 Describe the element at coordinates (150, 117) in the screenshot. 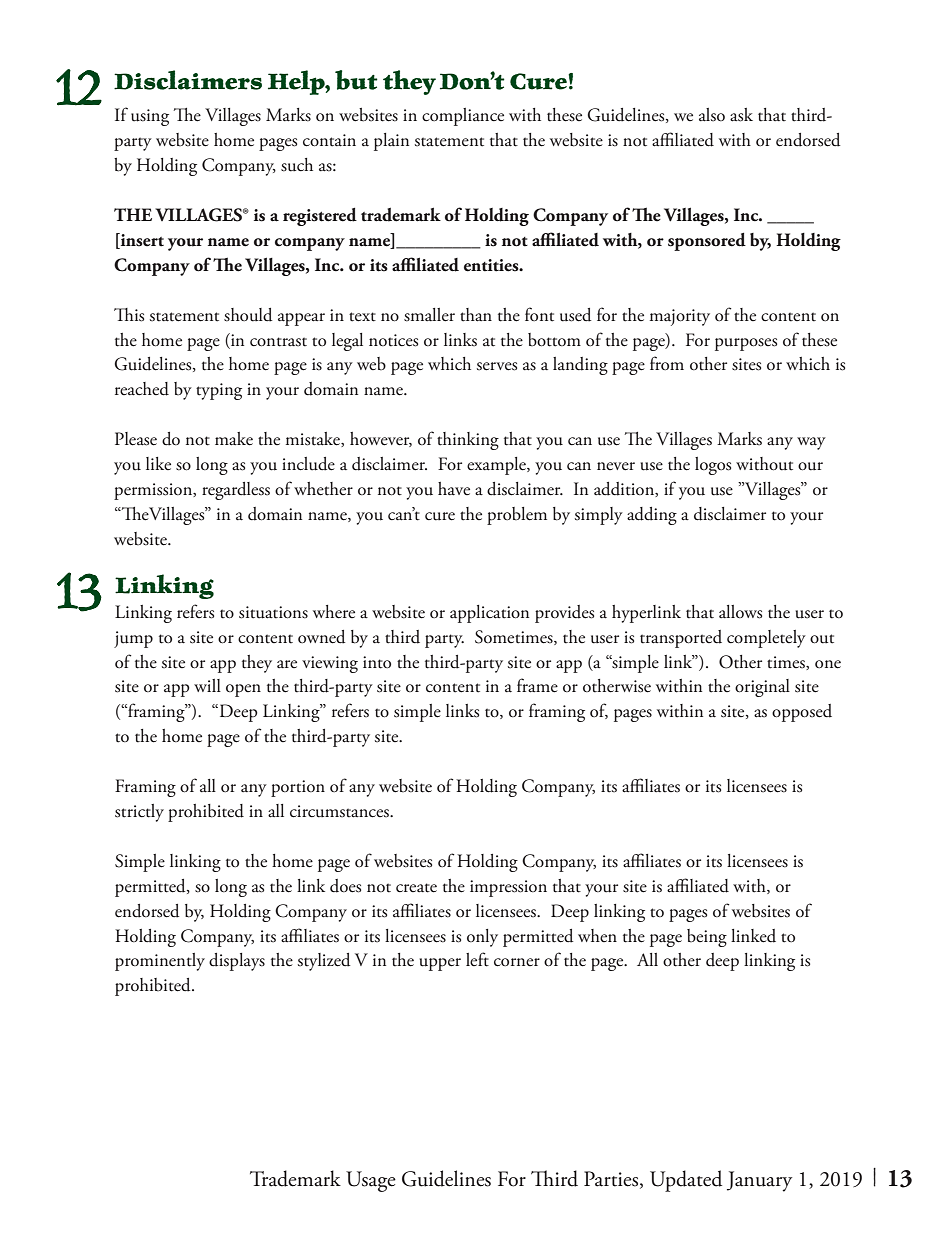

I see `using` at that location.
